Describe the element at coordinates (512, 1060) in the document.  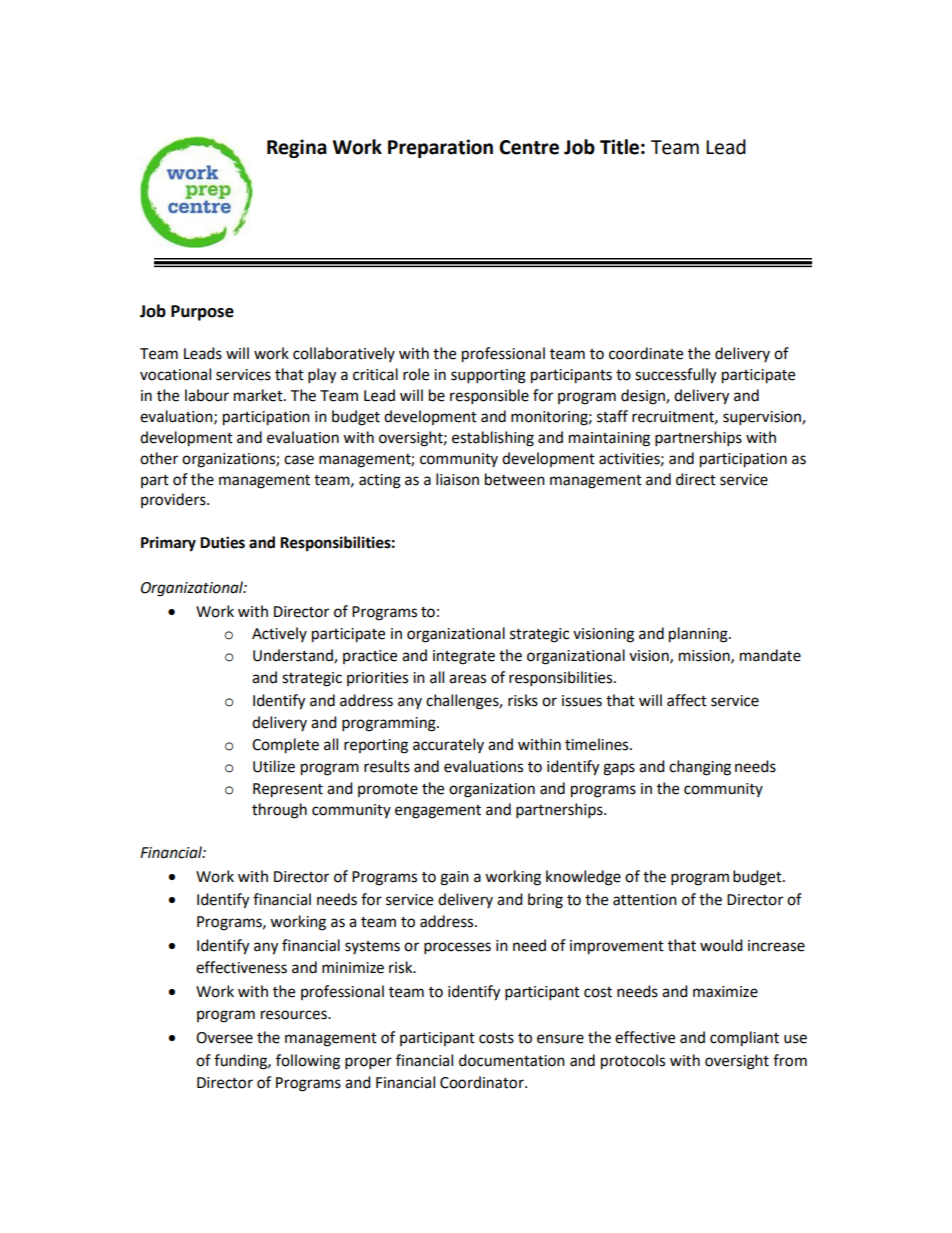
I see `documentation` at that location.
